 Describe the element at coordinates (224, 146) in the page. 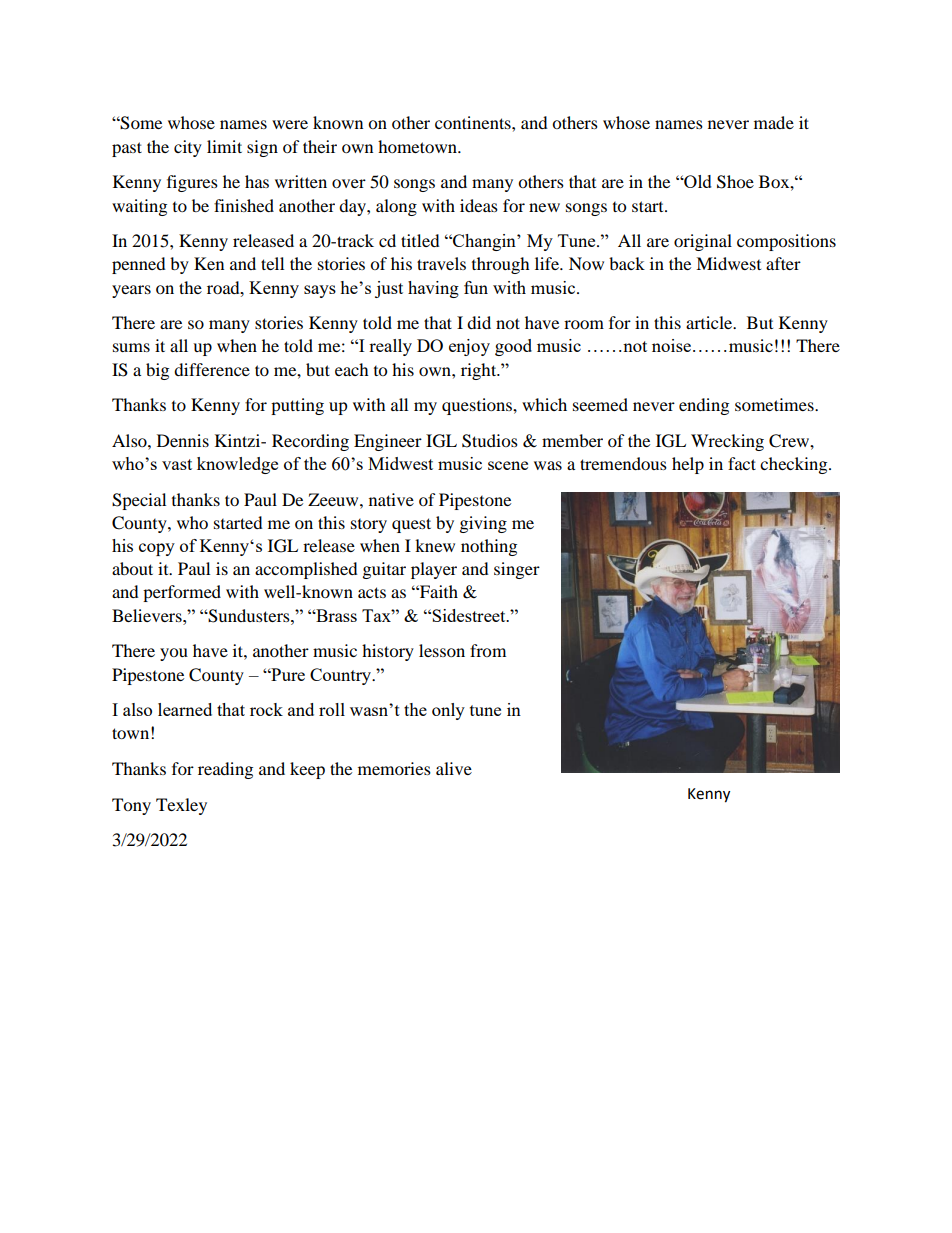

I see `limit` at that location.
